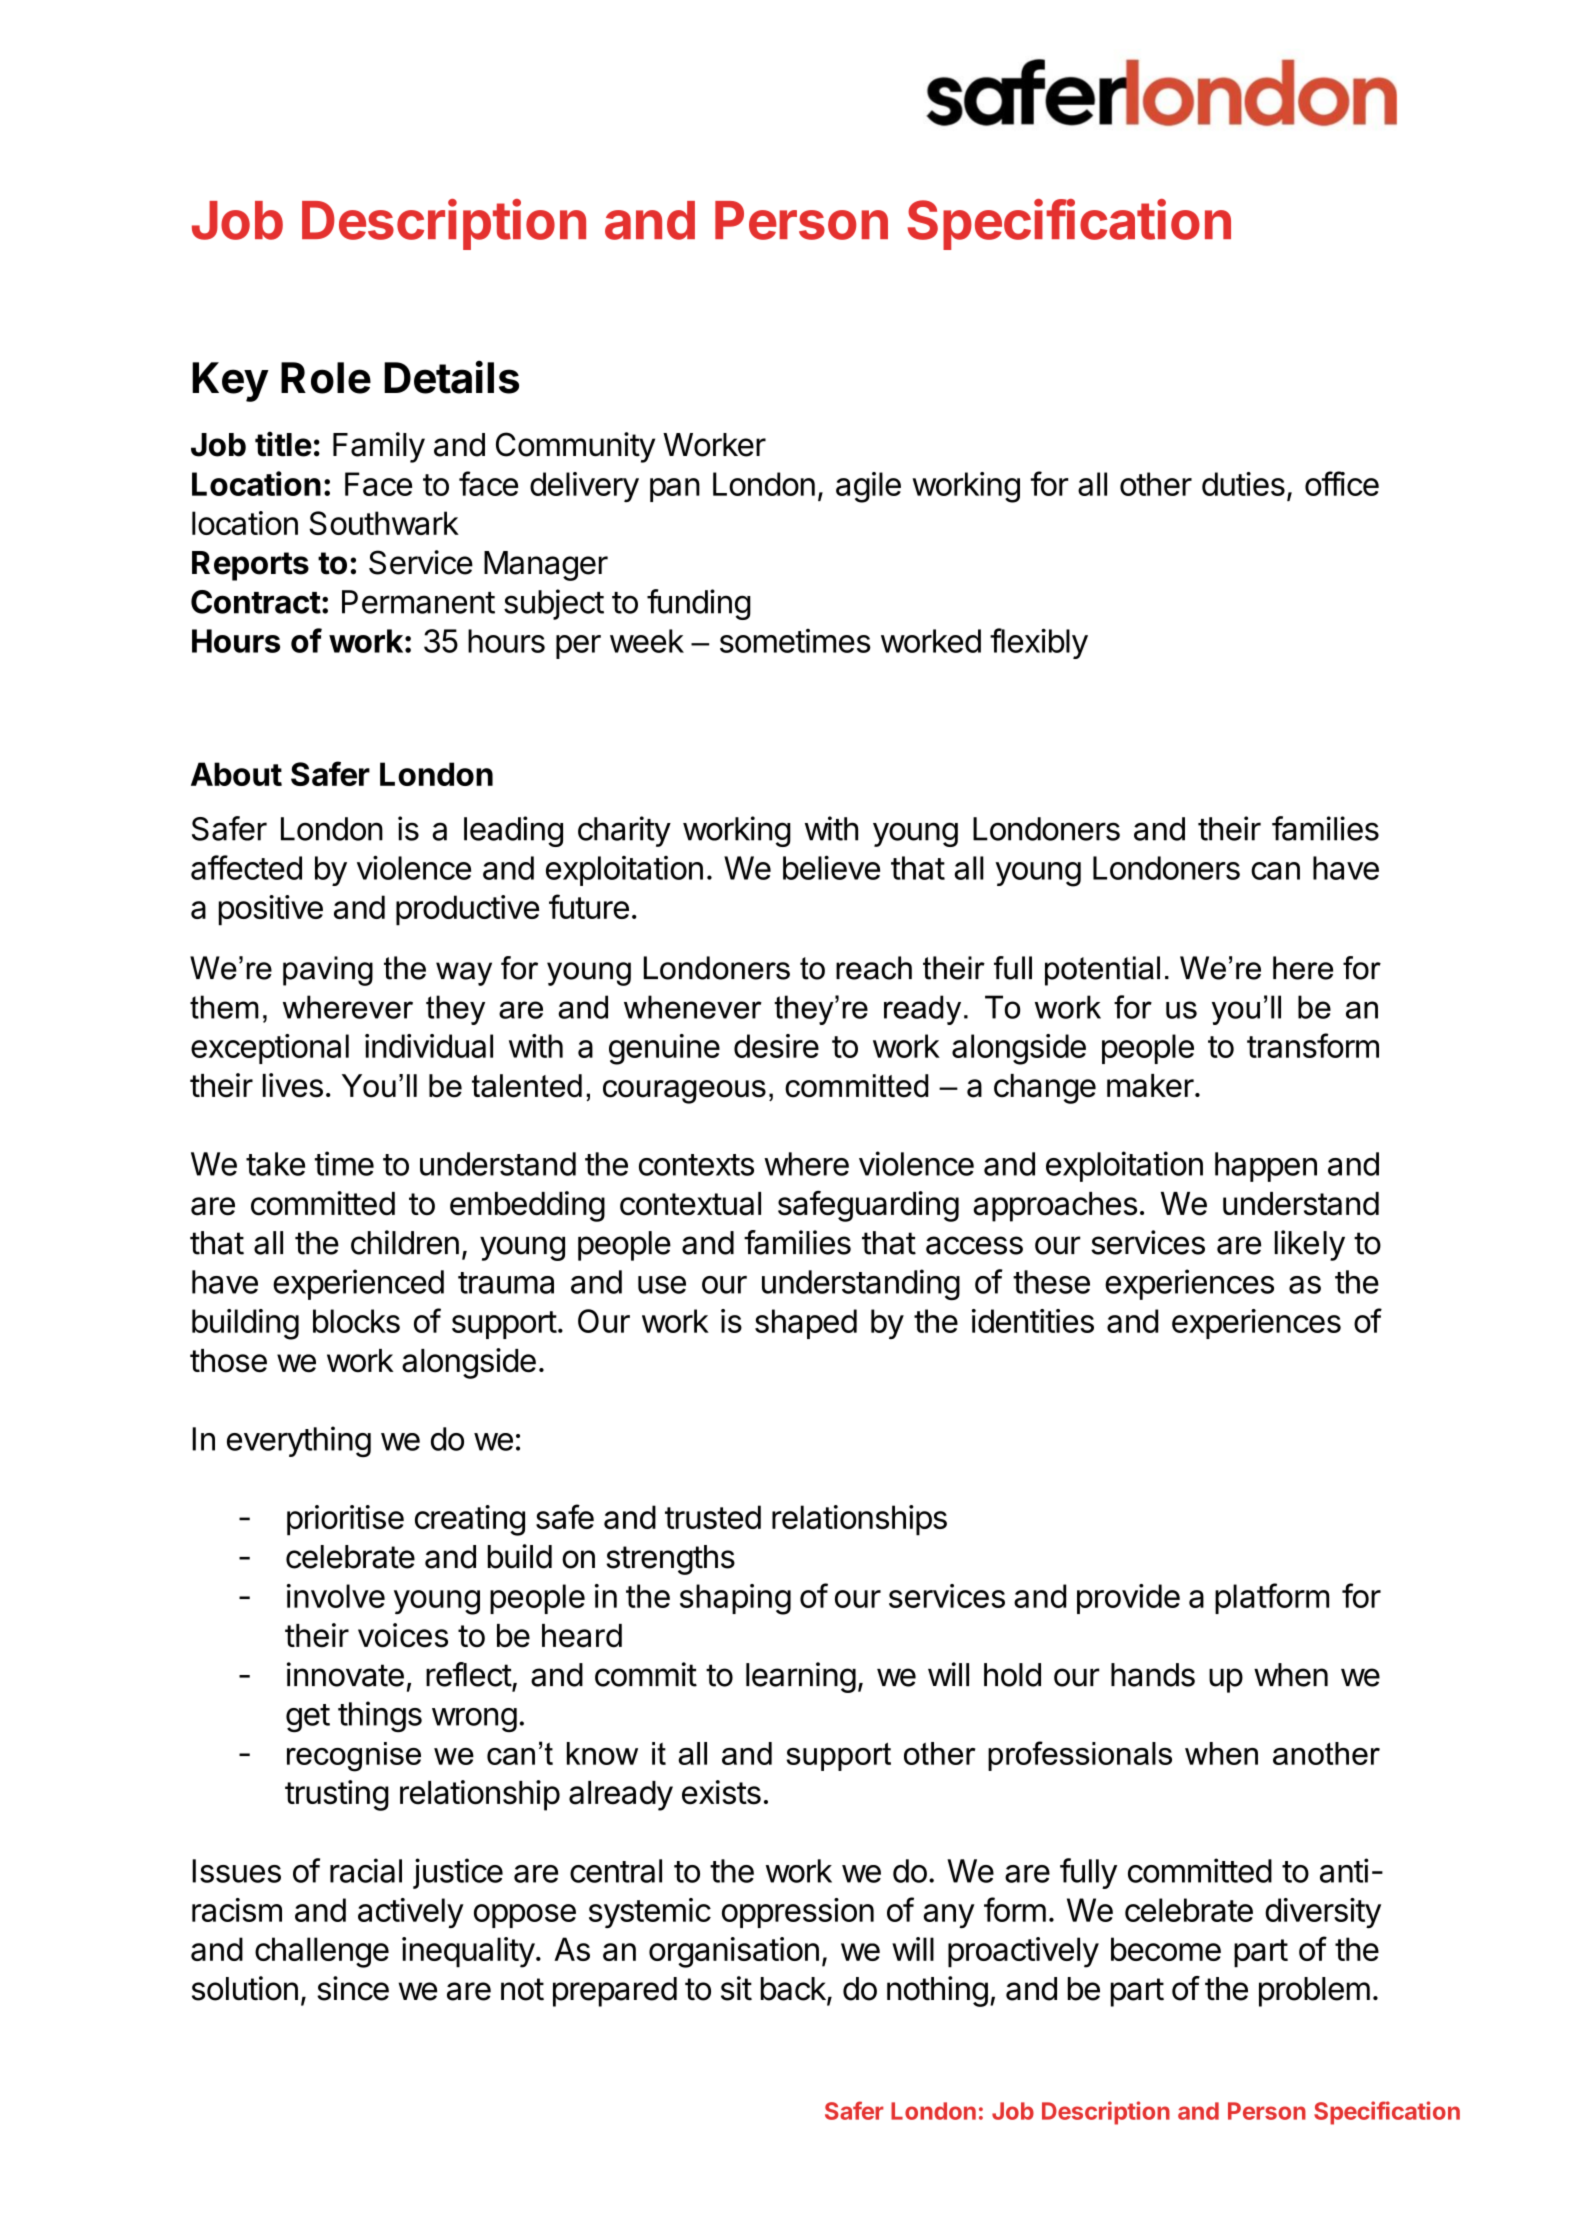 The image size is (1570, 2220). What do you see at coordinates (696, 1165) in the screenshot?
I see `contexts` at bounding box center [696, 1165].
